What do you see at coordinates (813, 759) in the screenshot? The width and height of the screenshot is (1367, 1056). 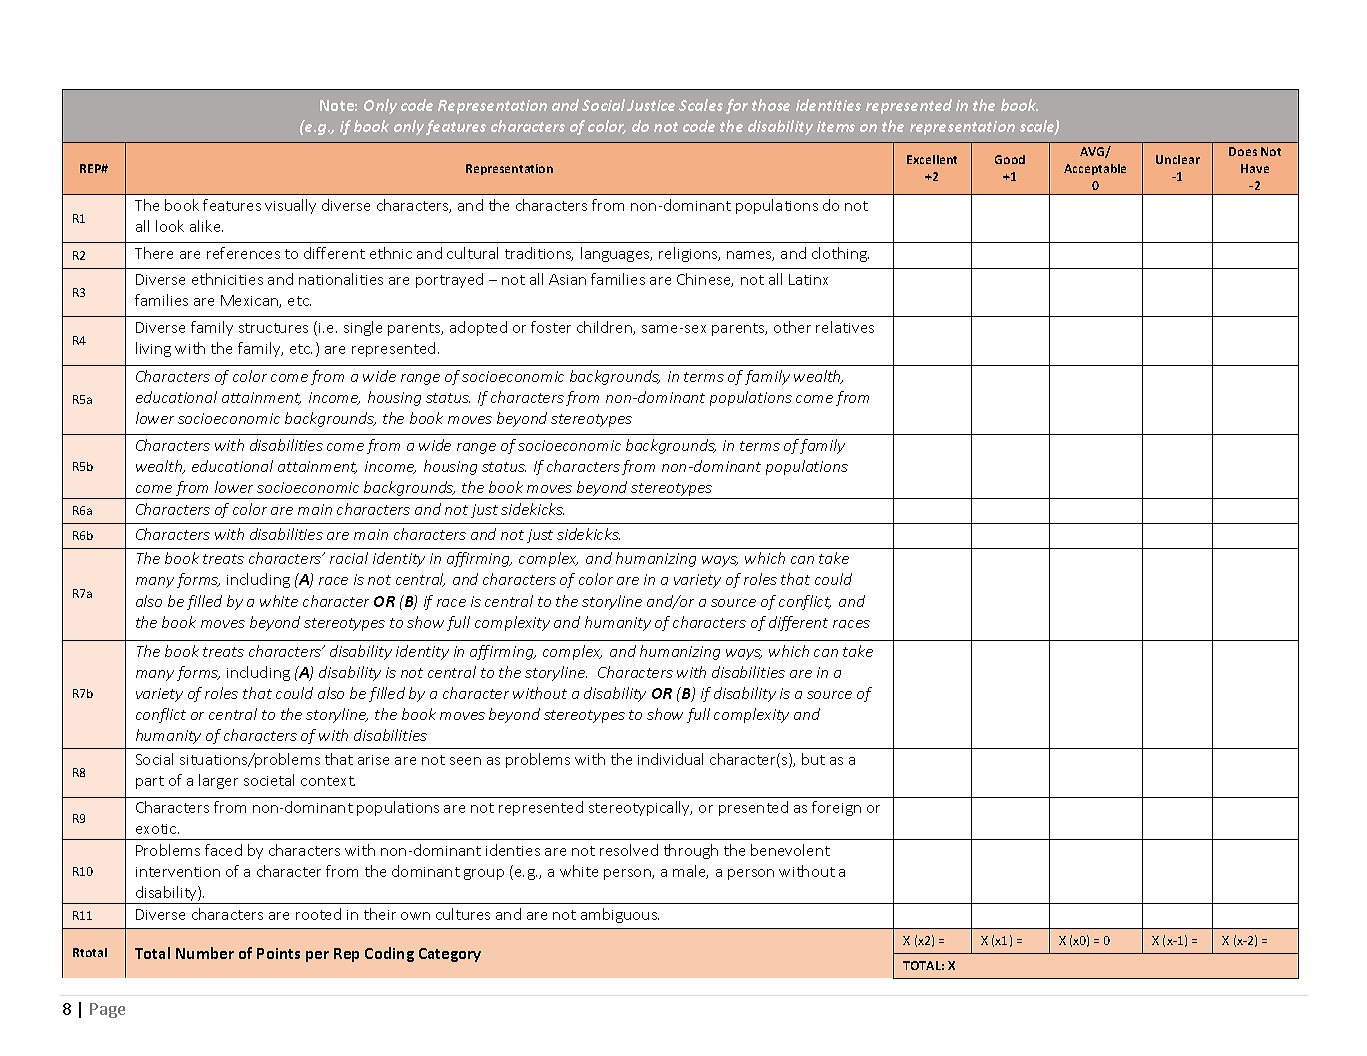 I see `but` at bounding box center [813, 759].
